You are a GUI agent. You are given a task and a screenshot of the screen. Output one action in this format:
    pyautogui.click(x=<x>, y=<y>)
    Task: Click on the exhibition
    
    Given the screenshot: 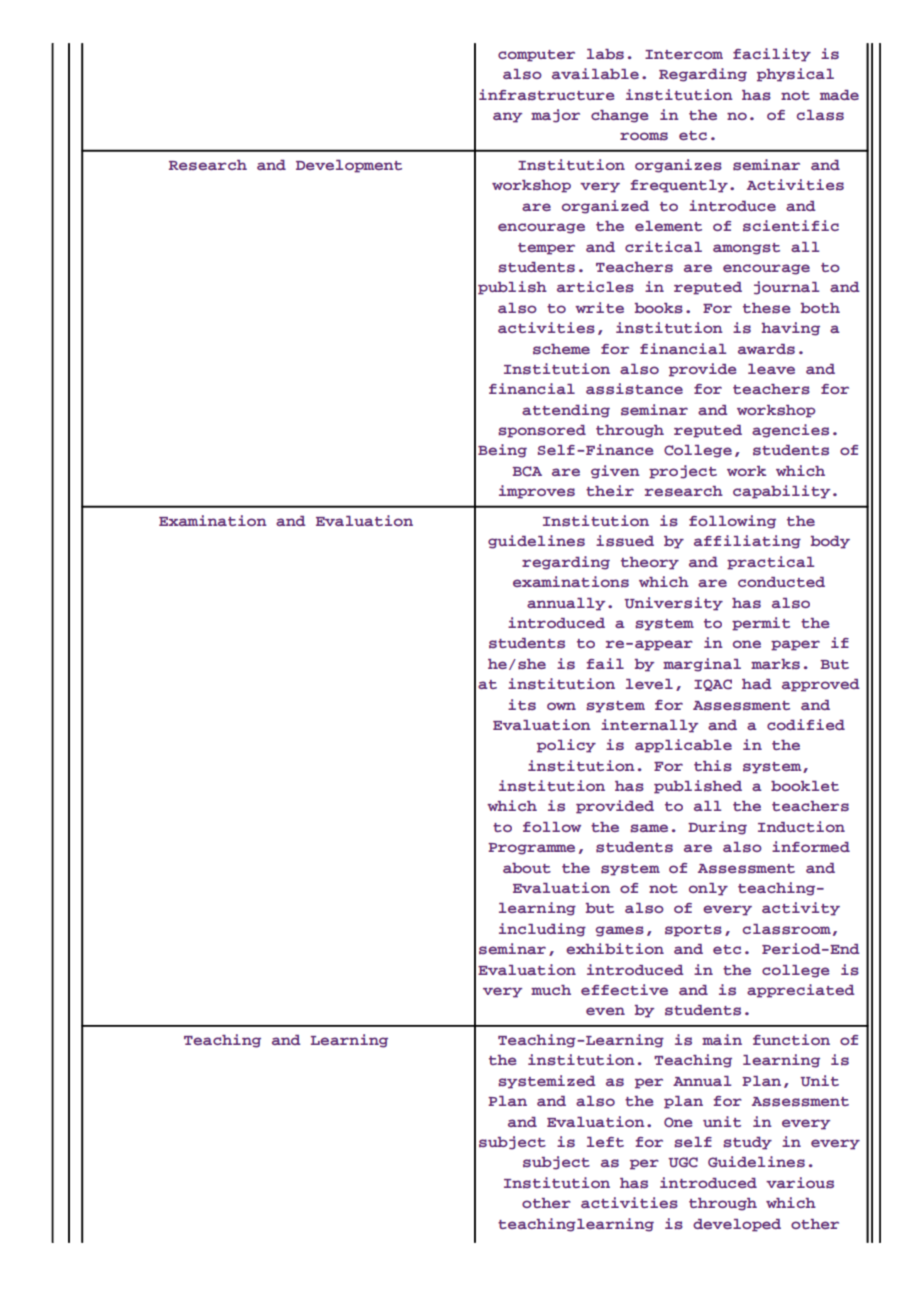 What is the action you would take?
    pyautogui.click(x=615, y=948)
